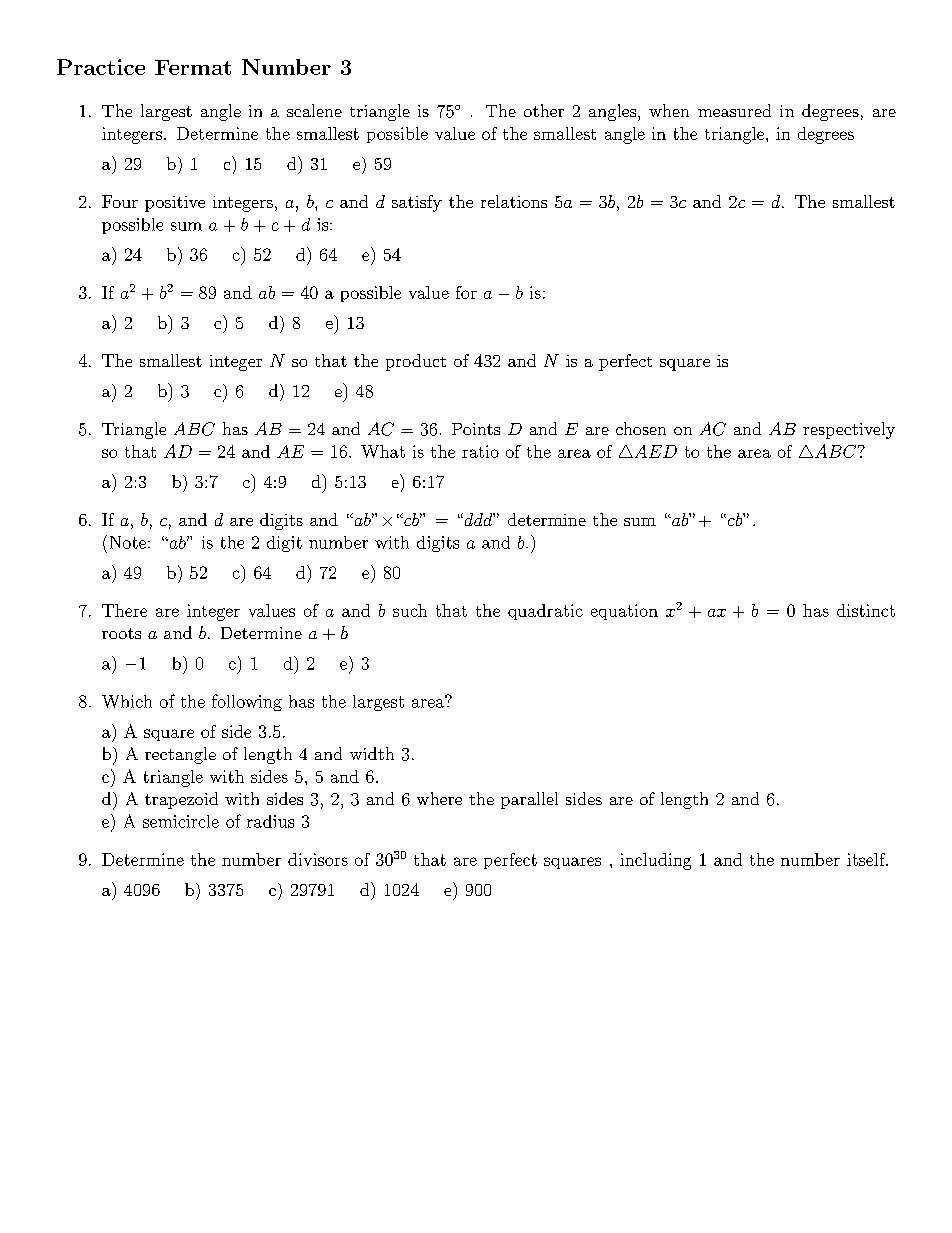 Image resolution: width=952 pixels, height=1233 pixels. Describe the element at coordinates (181, 821) in the image. I see `semicircle` at that location.
